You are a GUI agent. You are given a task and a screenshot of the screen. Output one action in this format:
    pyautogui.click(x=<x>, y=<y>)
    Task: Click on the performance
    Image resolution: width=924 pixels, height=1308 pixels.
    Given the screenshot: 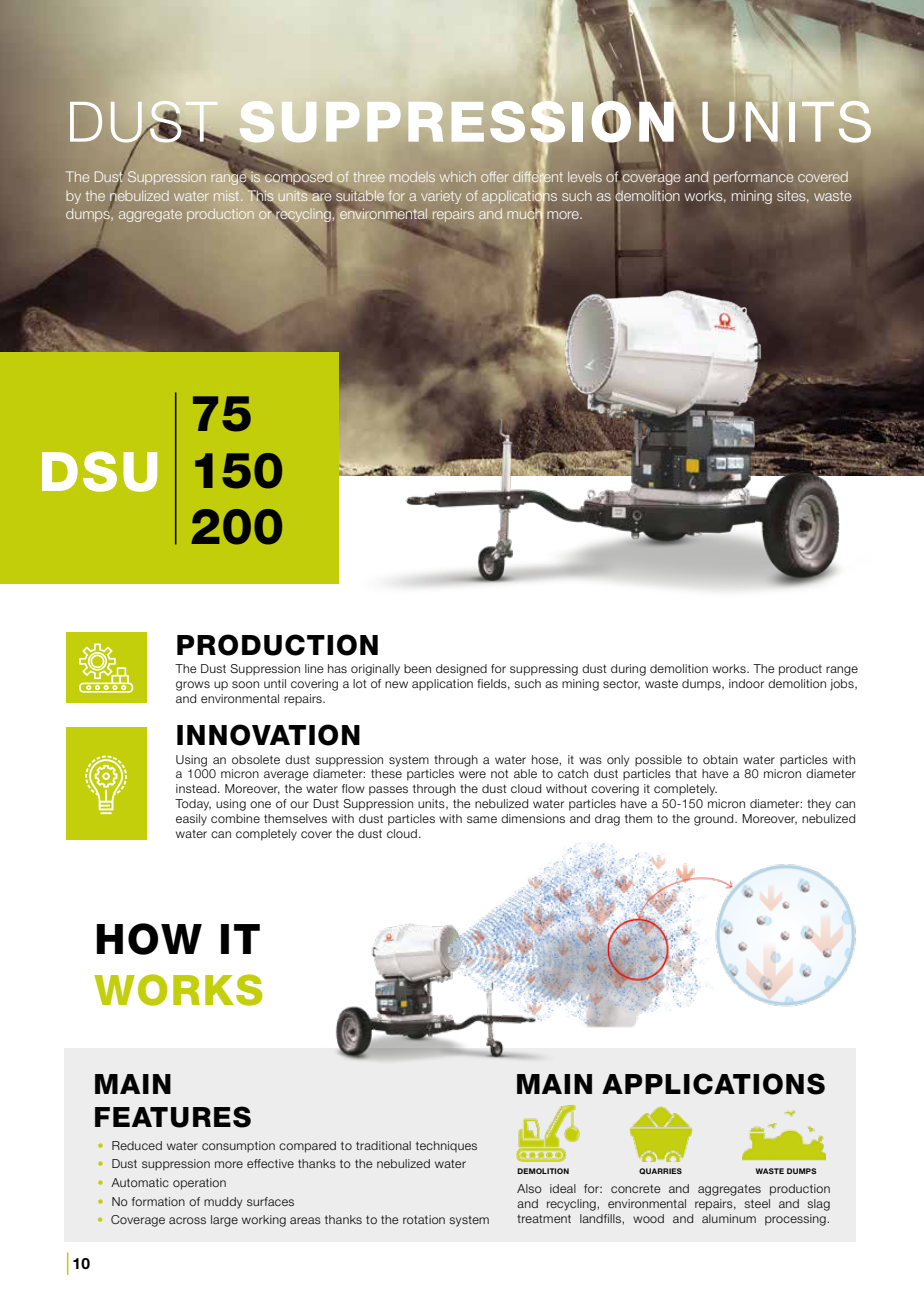 What is the action you would take?
    pyautogui.click(x=754, y=178)
